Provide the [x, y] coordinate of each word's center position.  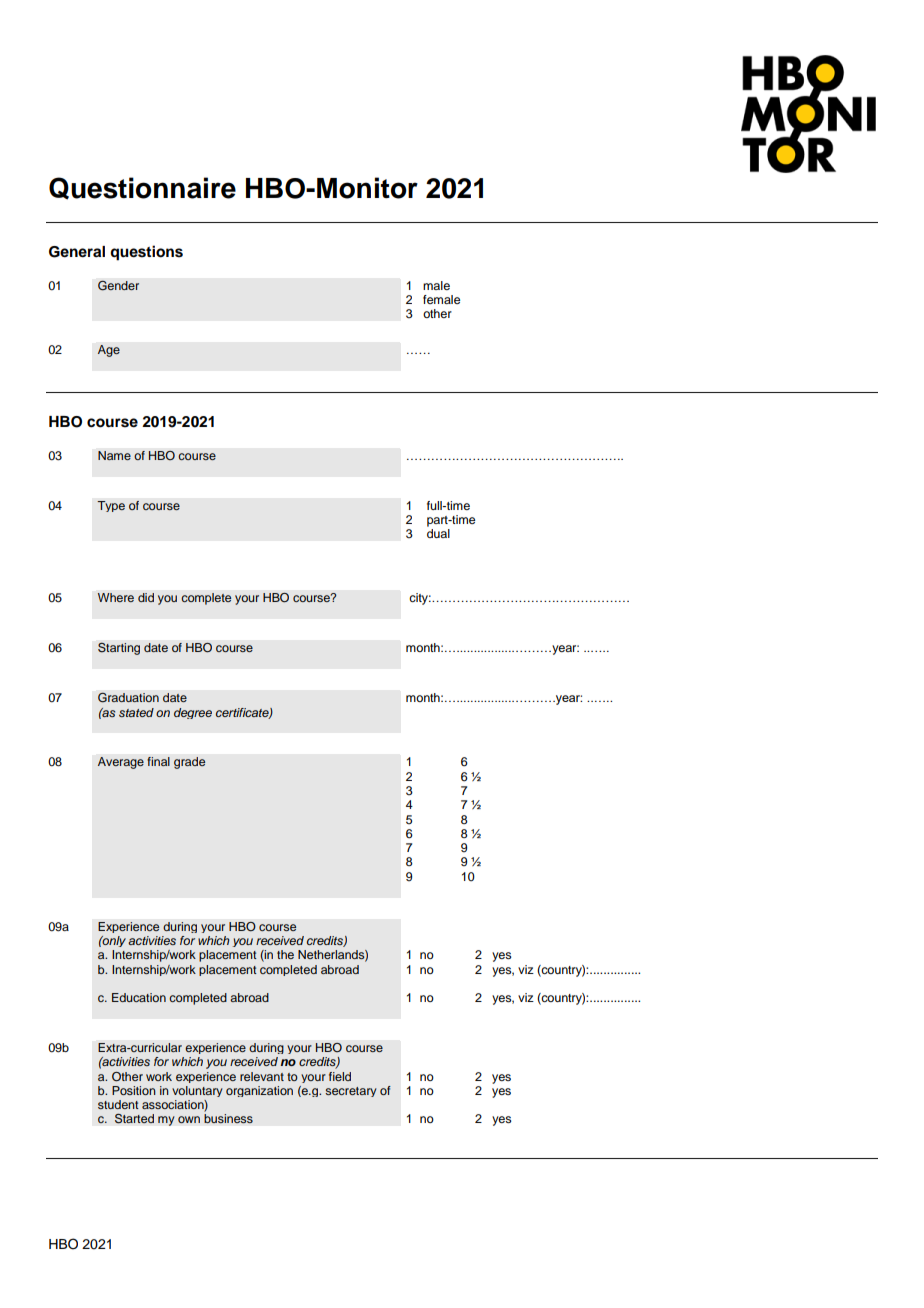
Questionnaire [142, 188]
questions [146, 253]
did [146, 597]
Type [111, 506]
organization [259, 1091]
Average [121, 763]
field [340, 1076]
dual [438, 533]
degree [193, 713]
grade [189, 763]
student [118, 1104]
